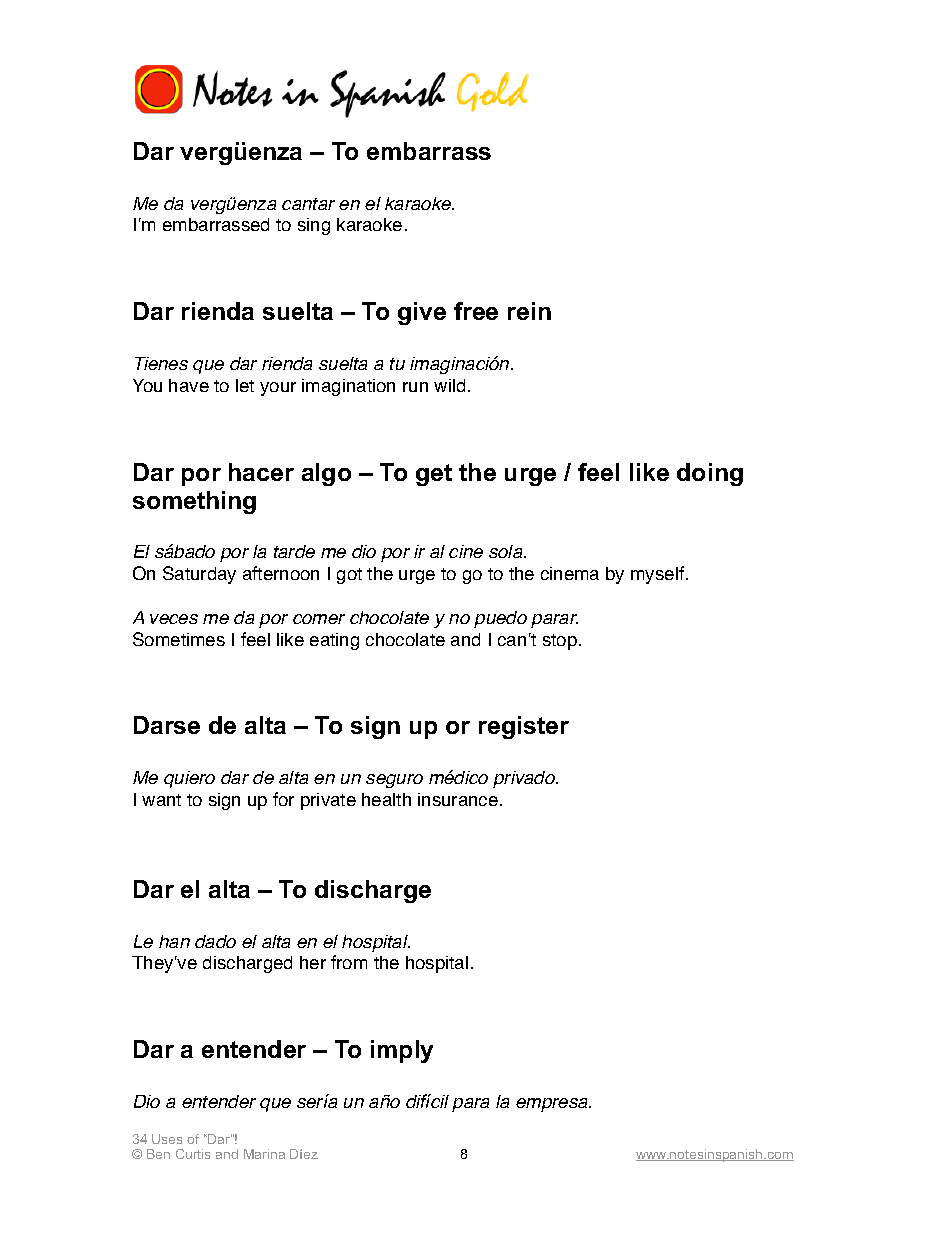 This image has width=952, height=1233. I want to click on give, so click(422, 313).
